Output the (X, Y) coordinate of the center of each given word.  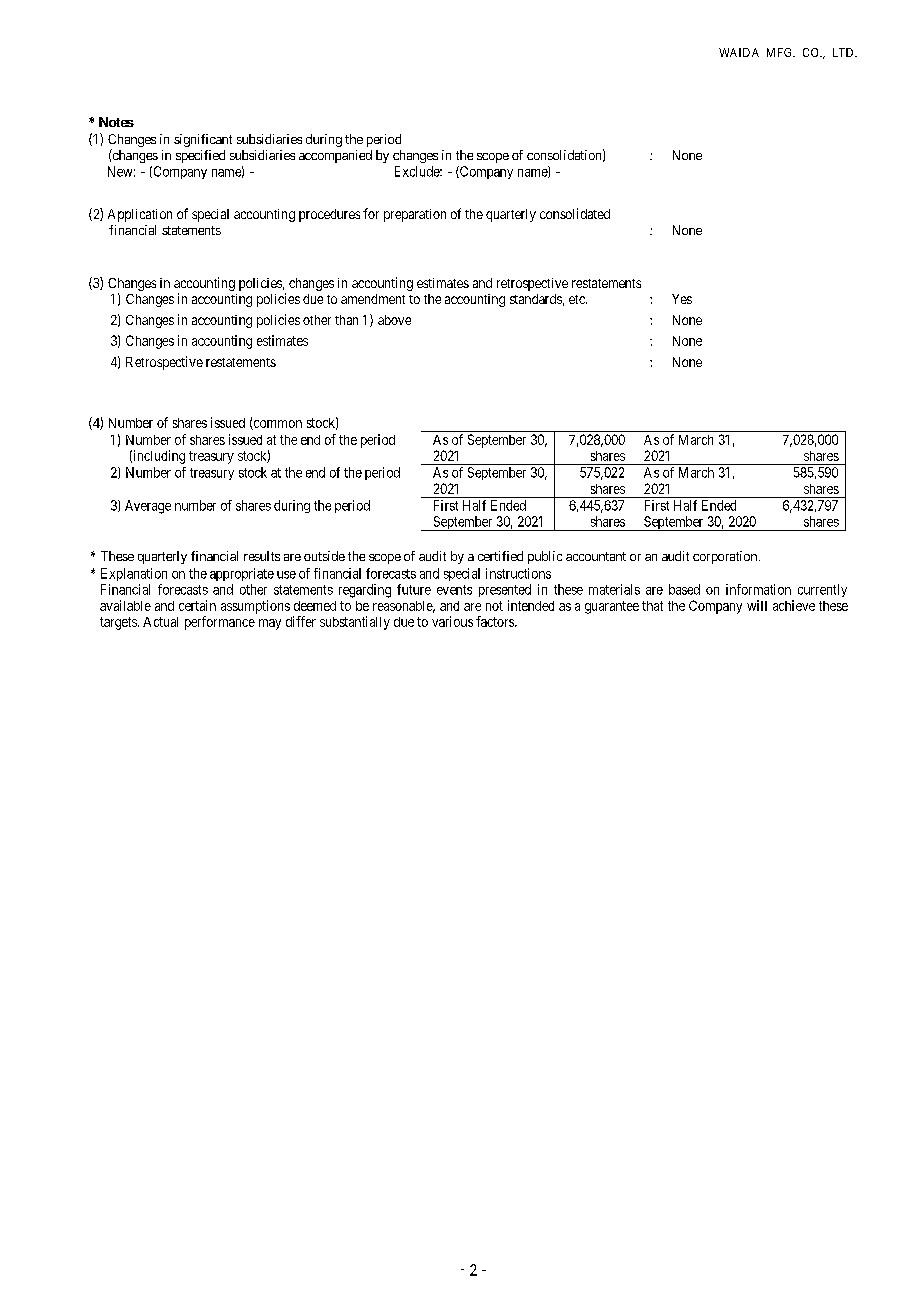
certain (197, 605)
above (394, 320)
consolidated (575, 213)
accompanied (335, 156)
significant (203, 140)
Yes (682, 299)
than (346, 320)
